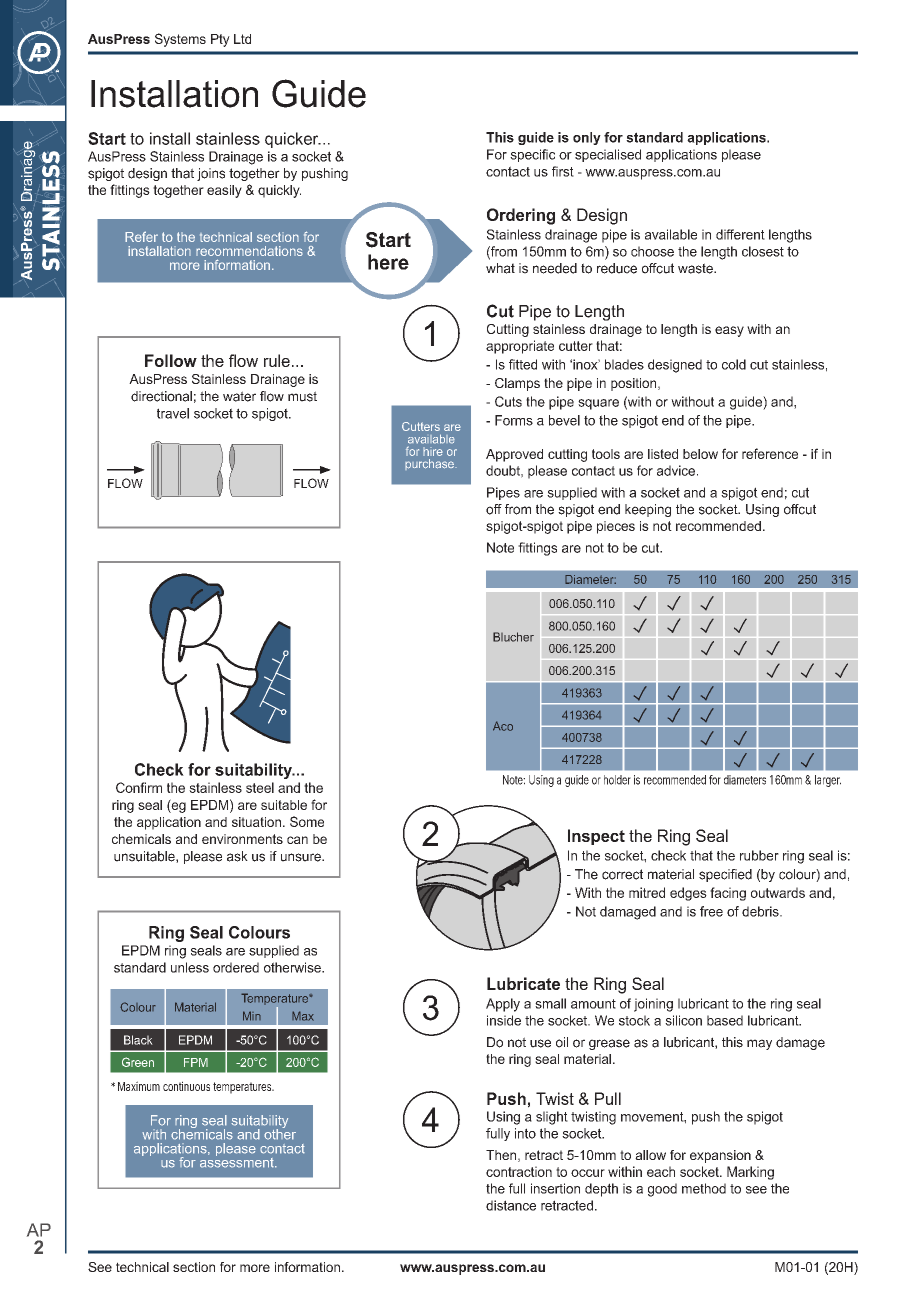 The width and height of the screenshot is (924, 1308). What do you see at coordinates (173, 413) in the screenshot?
I see `travel` at bounding box center [173, 413].
